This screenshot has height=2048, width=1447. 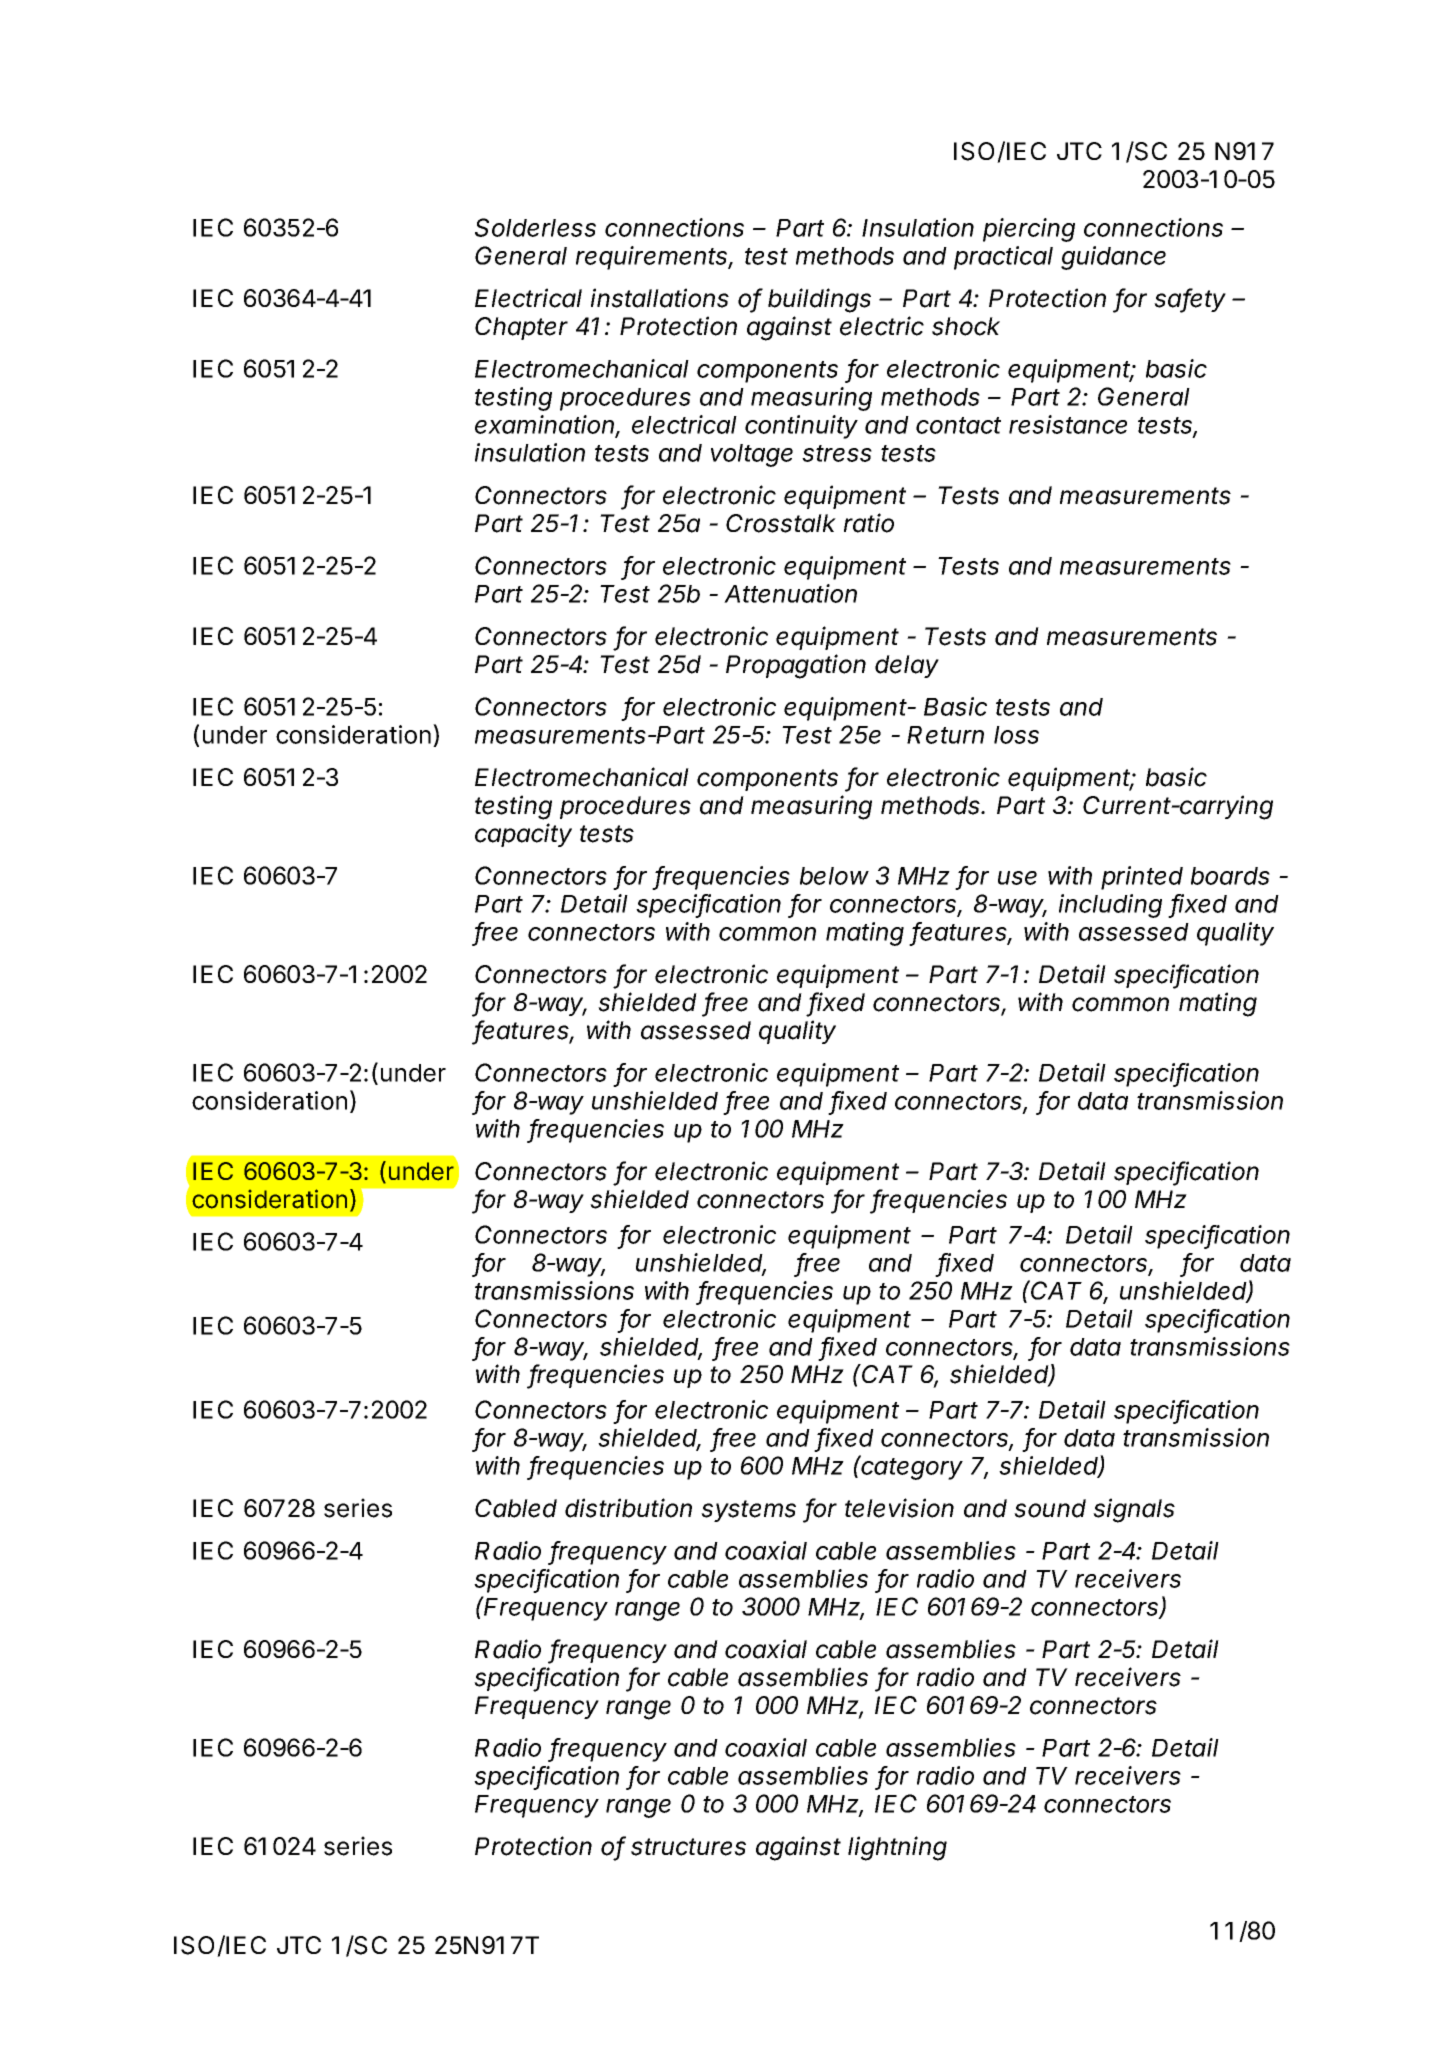 I want to click on buildings, so click(x=819, y=300).
